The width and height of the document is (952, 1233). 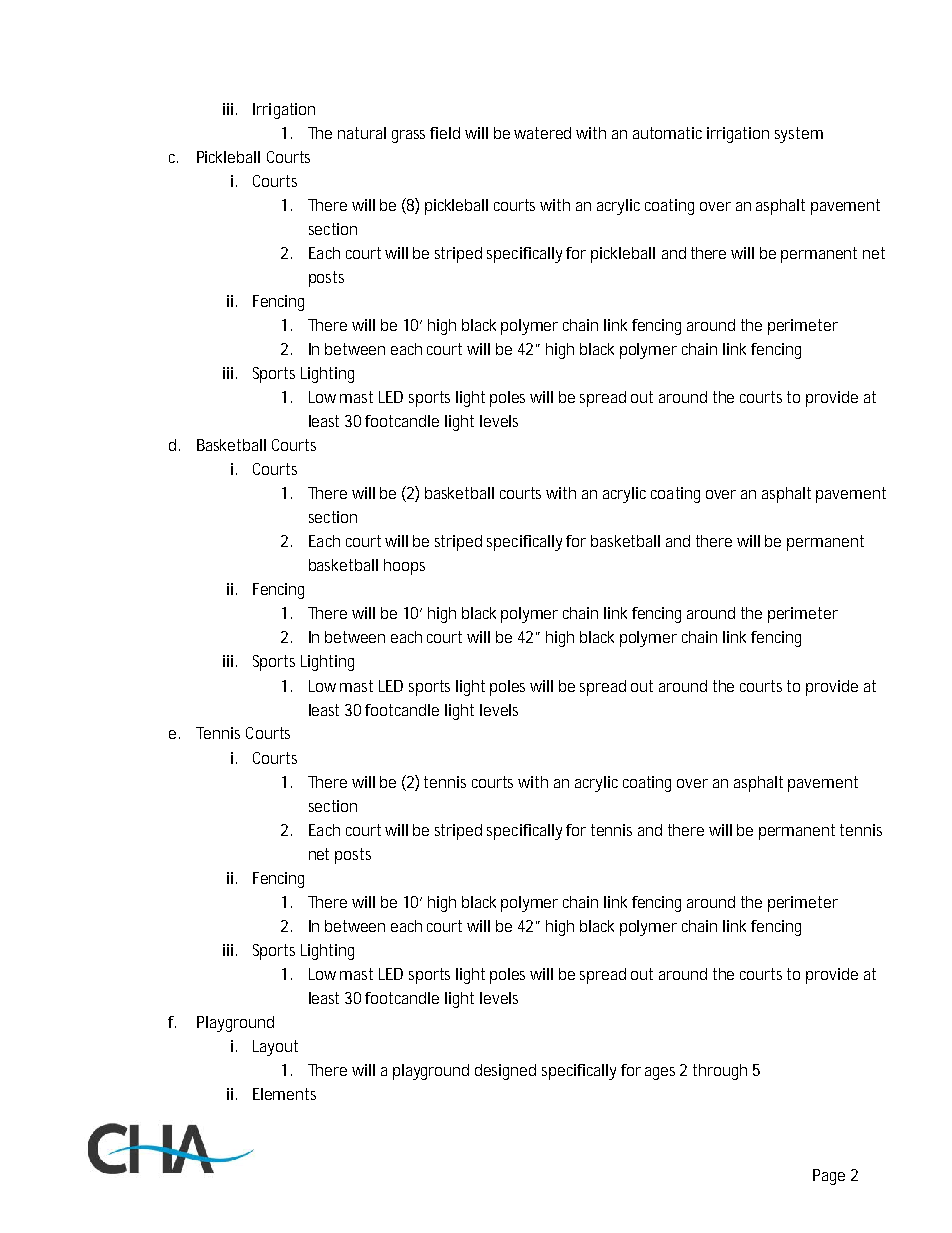 What do you see at coordinates (275, 1048) in the document?
I see `Layout` at bounding box center [275, 1048].
